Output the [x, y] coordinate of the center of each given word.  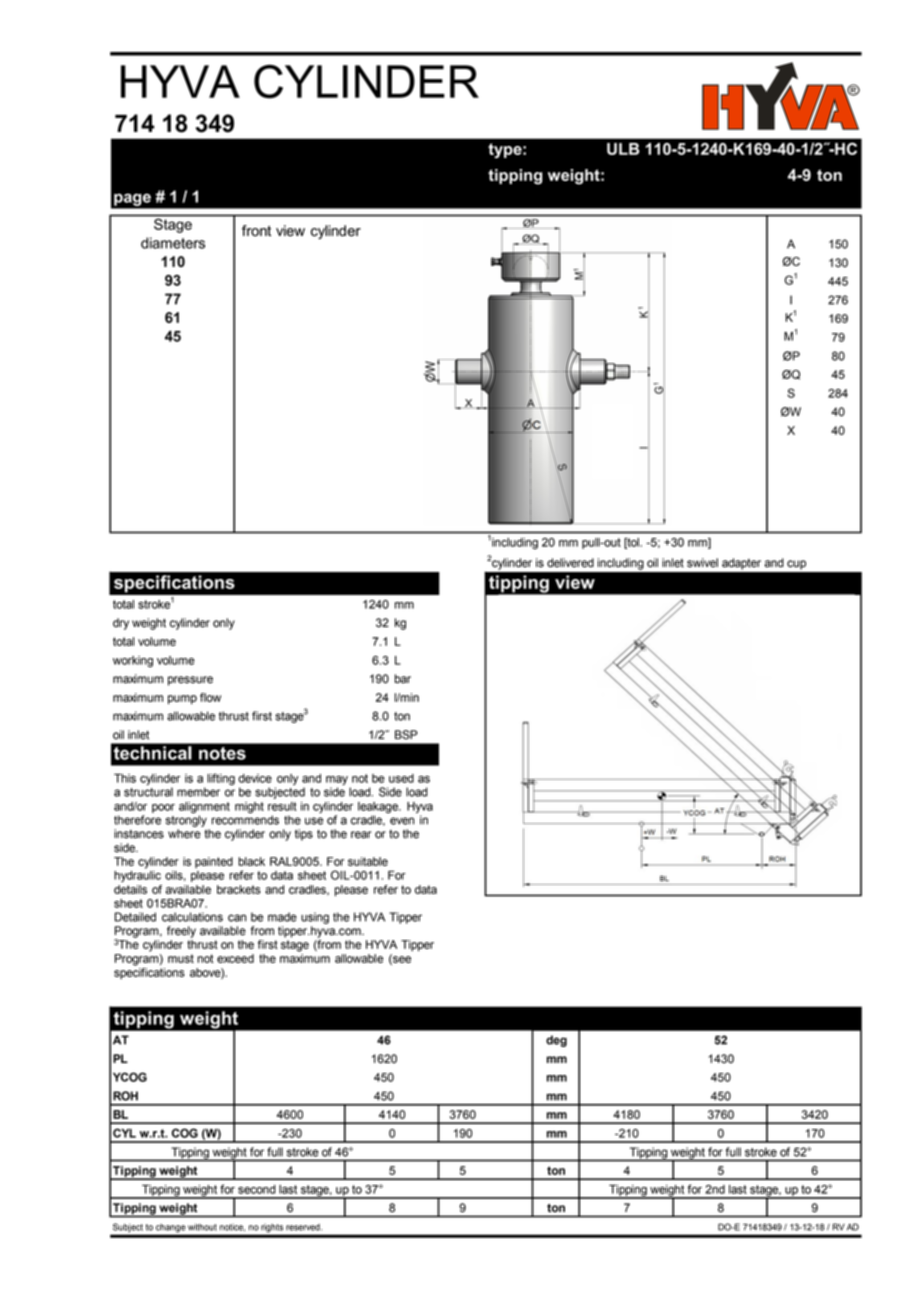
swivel [702, 563]
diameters [173, 243]
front [256, 231]
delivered [570, 563]
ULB [623, 149]
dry [121, 624]
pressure [190, 681]
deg [556, 1041]
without [202, 1227]
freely [181, 932]
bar [403, 679]
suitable [368, 861]
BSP [406, 735]
